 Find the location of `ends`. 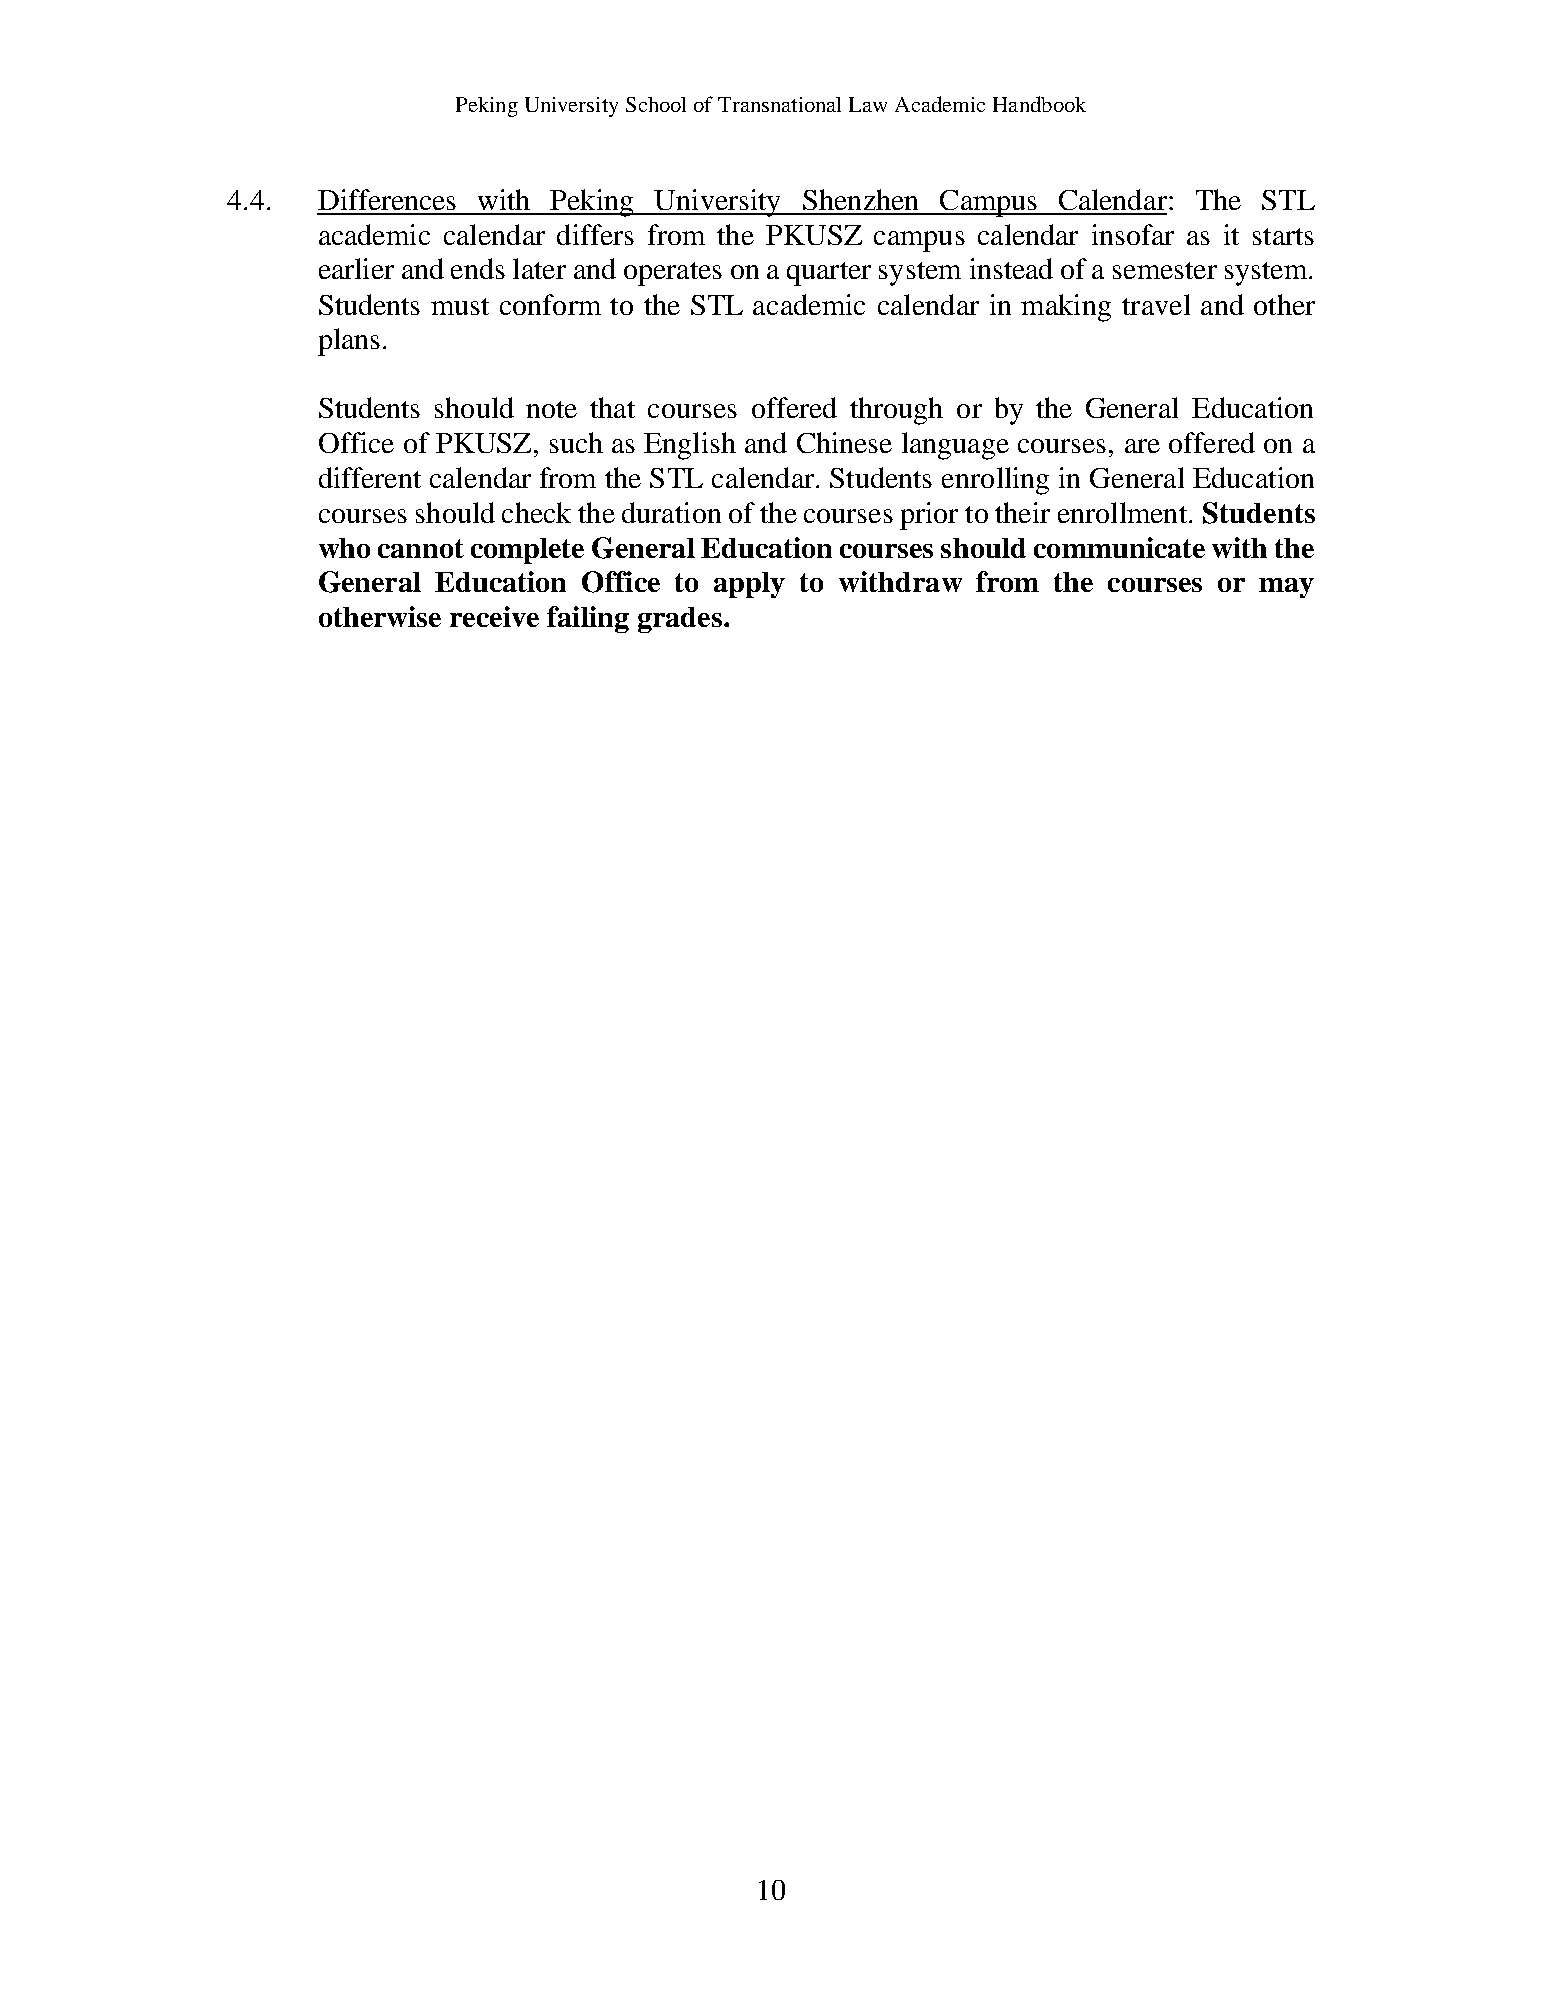

ends is located at coordinates (478, 268).
